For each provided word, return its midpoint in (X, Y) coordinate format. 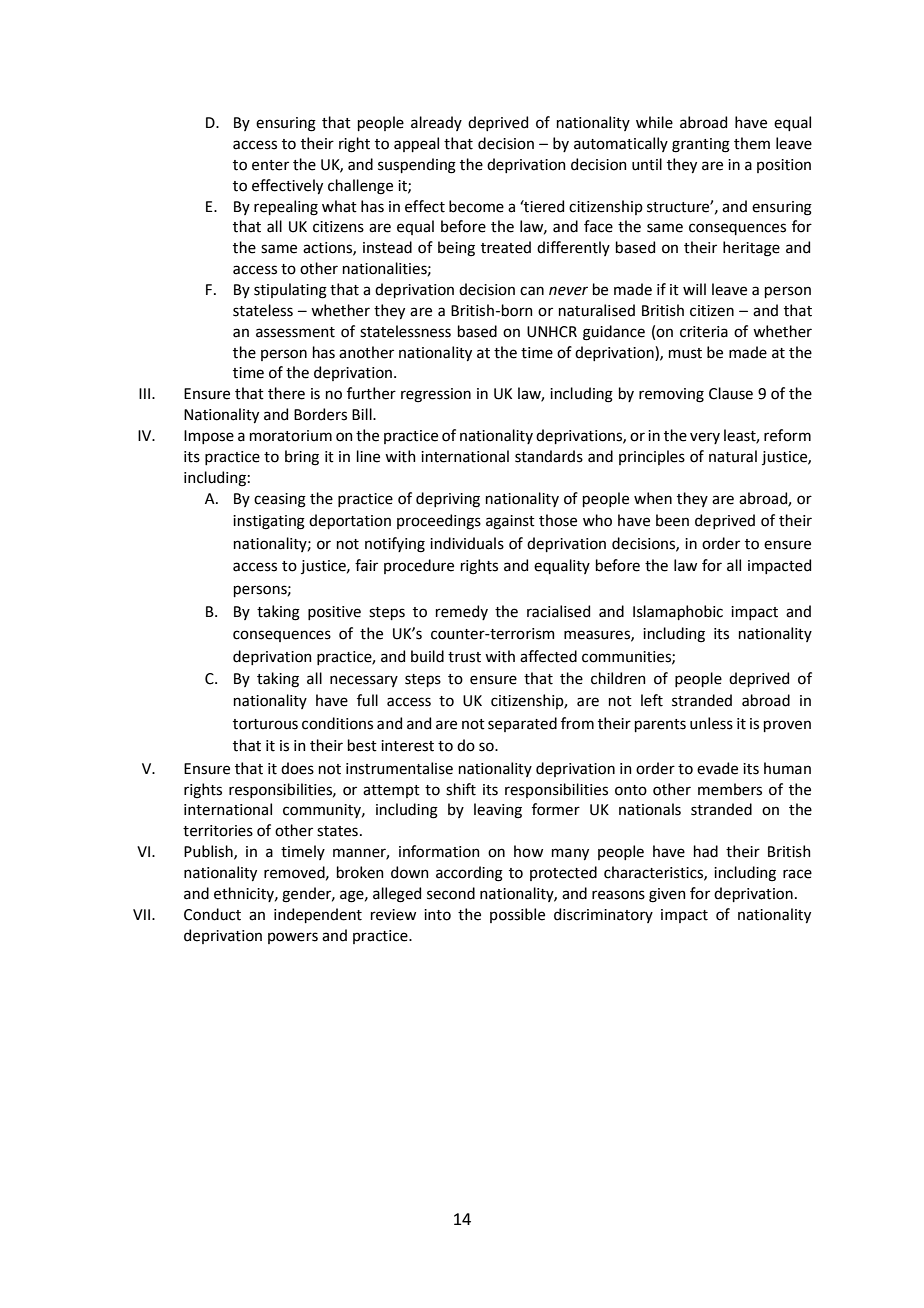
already (436, 123)
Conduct (212, 914)
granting (701, 145)
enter (270, 165)
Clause (731, 393)
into (437, 915)
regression (436, 395)
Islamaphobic (678, 612)
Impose (209, 437)
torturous (265, 724)
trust (464, 657)
